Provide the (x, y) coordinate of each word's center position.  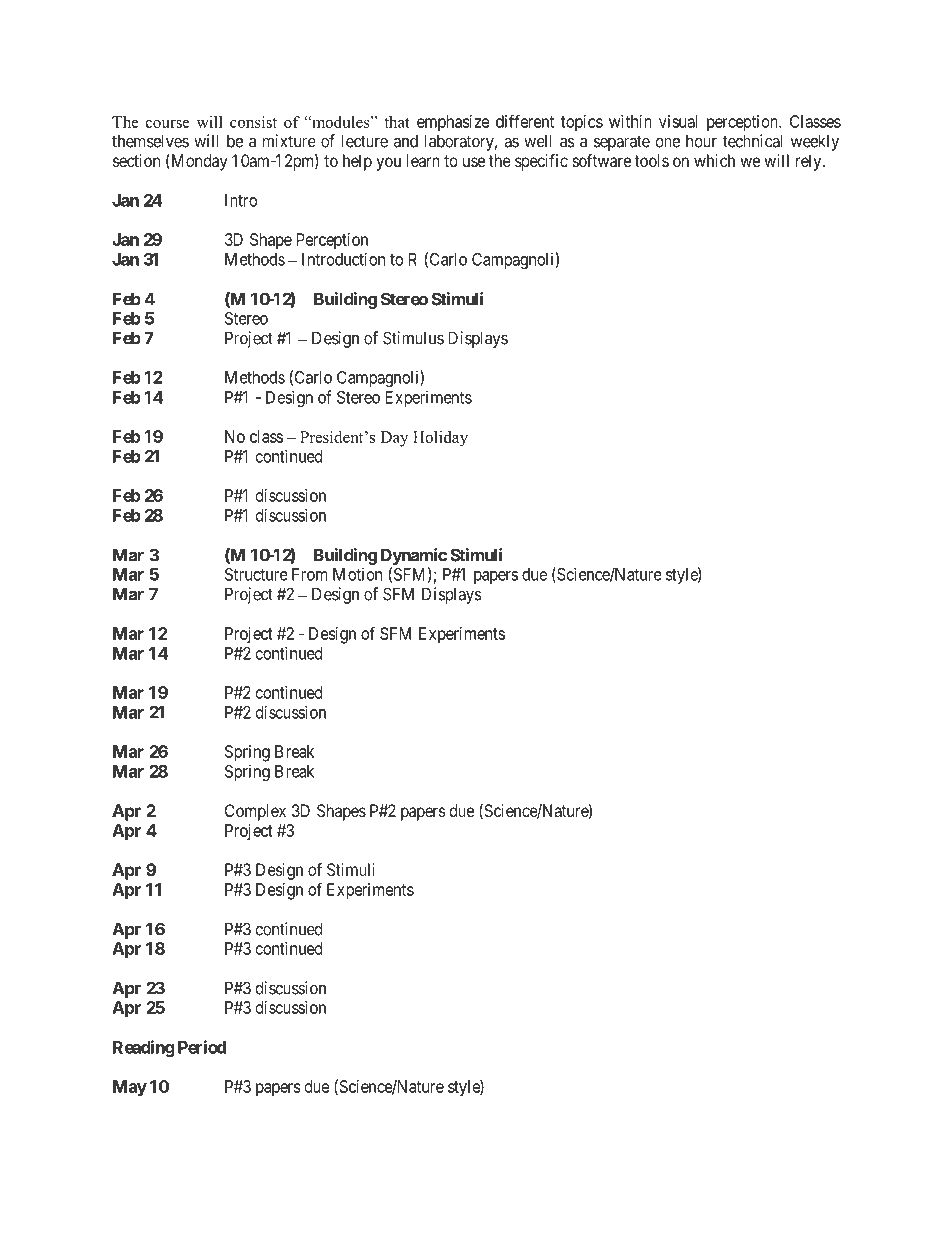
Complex (255, 812)
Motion (357, 574)
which (714, 160)
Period (202, 1047)
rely (810, 162)
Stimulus (413, 338)
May (130, 1088)
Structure (256, 574)
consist (253, 122)
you (388, 164)
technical (752, 141)
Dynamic (414, 556)
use (474, 162)
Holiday (440, 439)
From (309, 574)
